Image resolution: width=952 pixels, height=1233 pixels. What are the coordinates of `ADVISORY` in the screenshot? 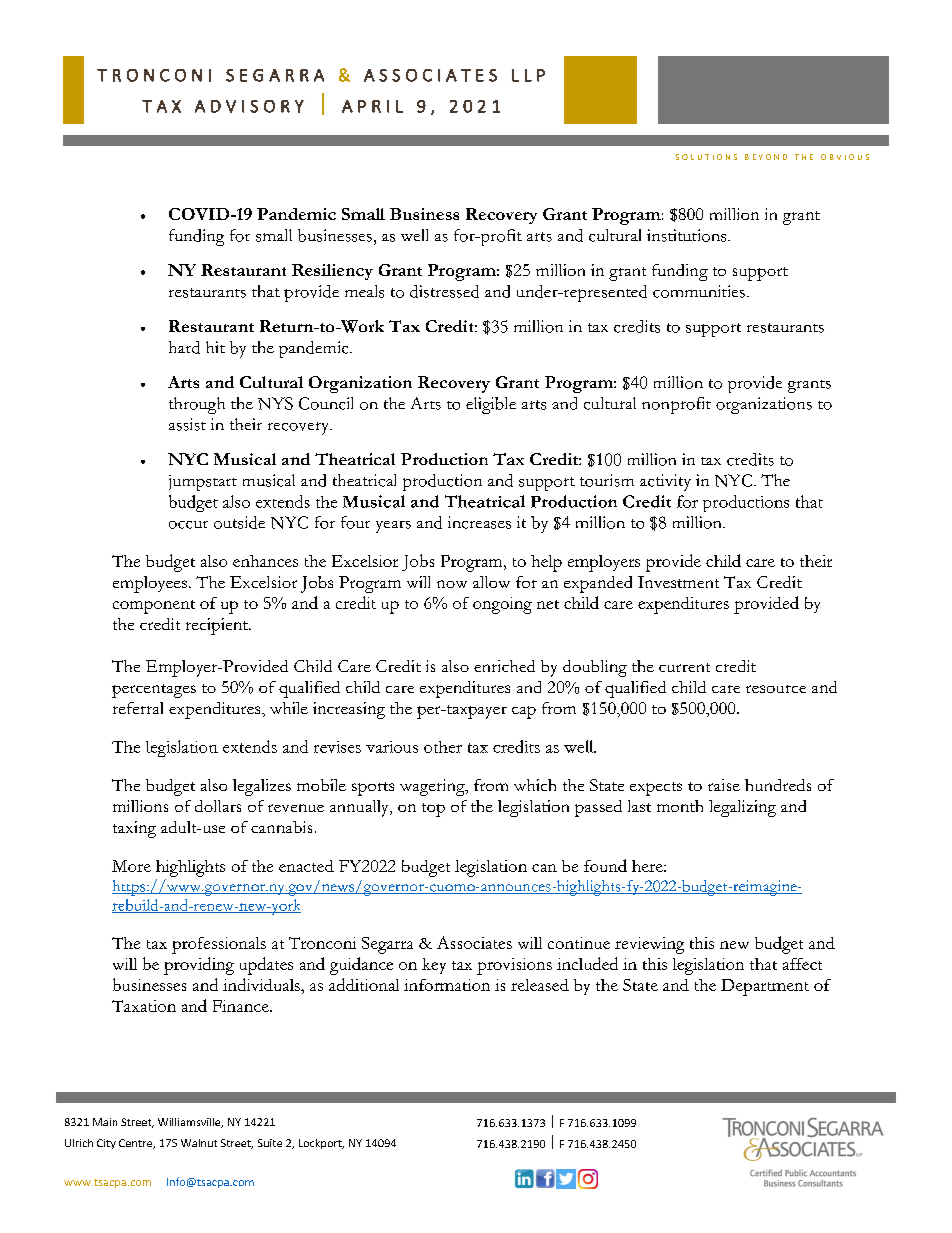 It's located at (249, 106).
